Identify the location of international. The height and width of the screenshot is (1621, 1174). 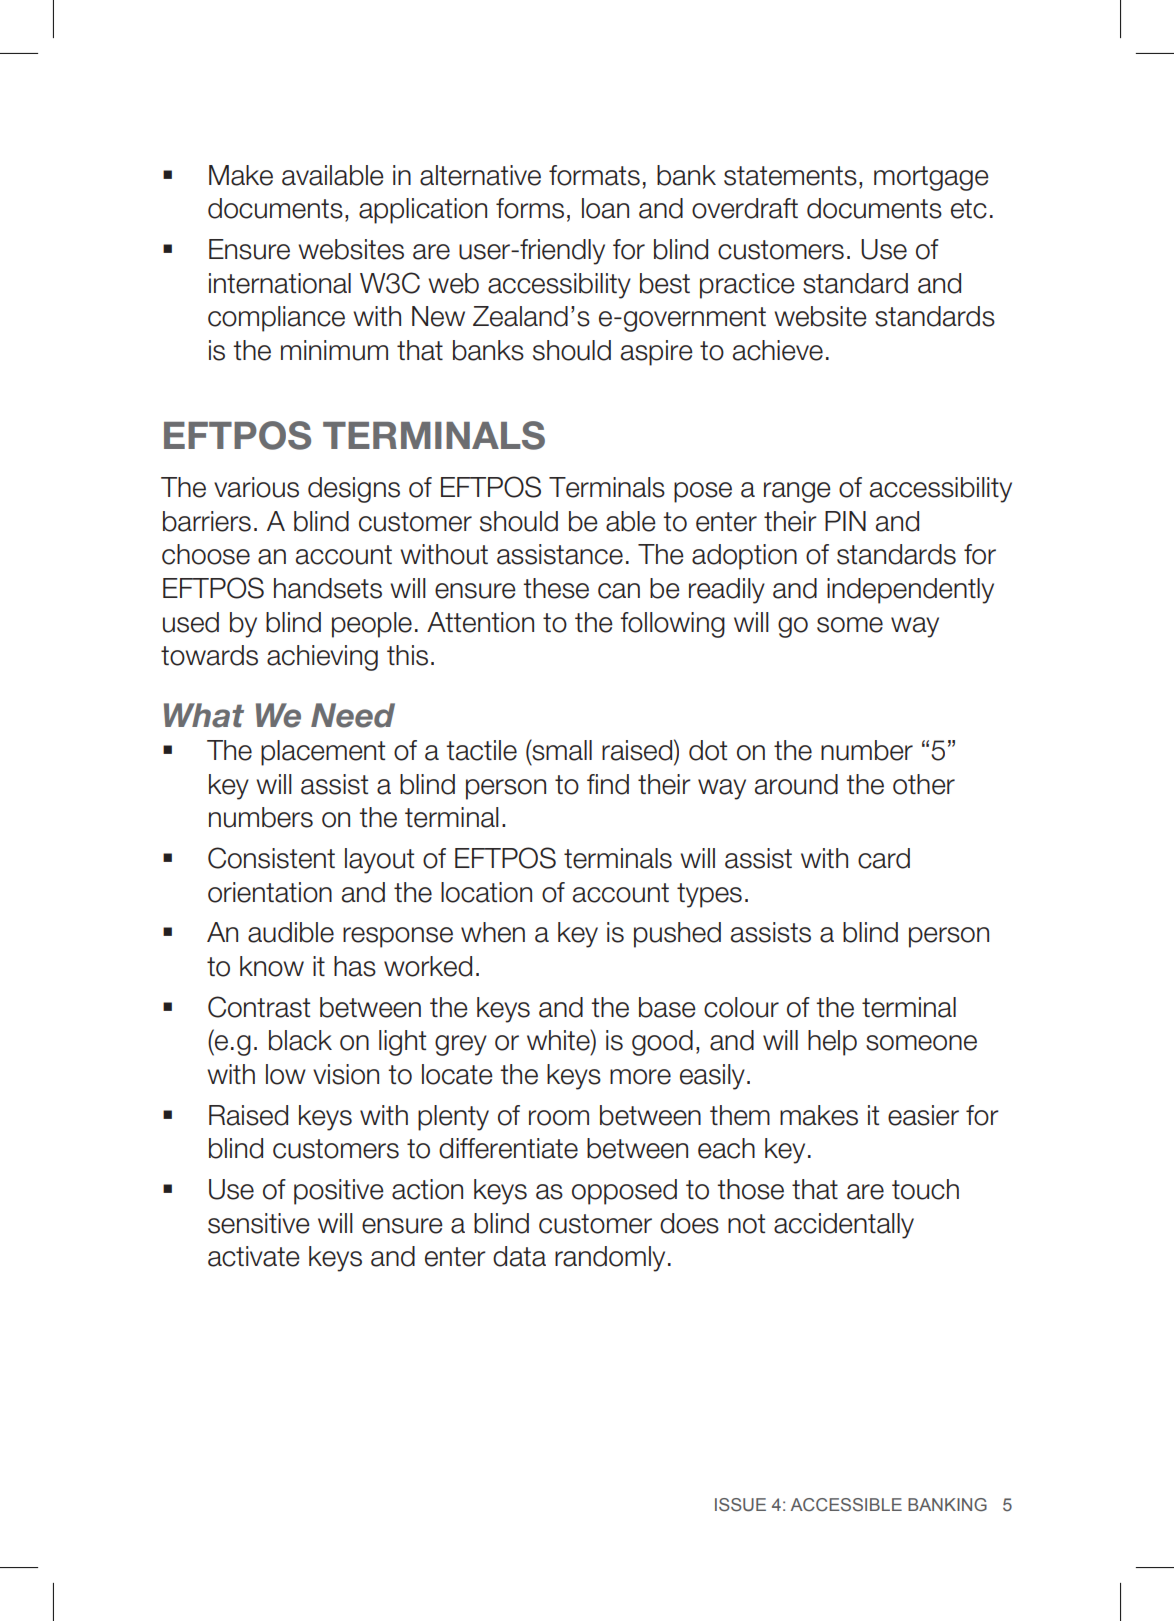
(280, 283).
